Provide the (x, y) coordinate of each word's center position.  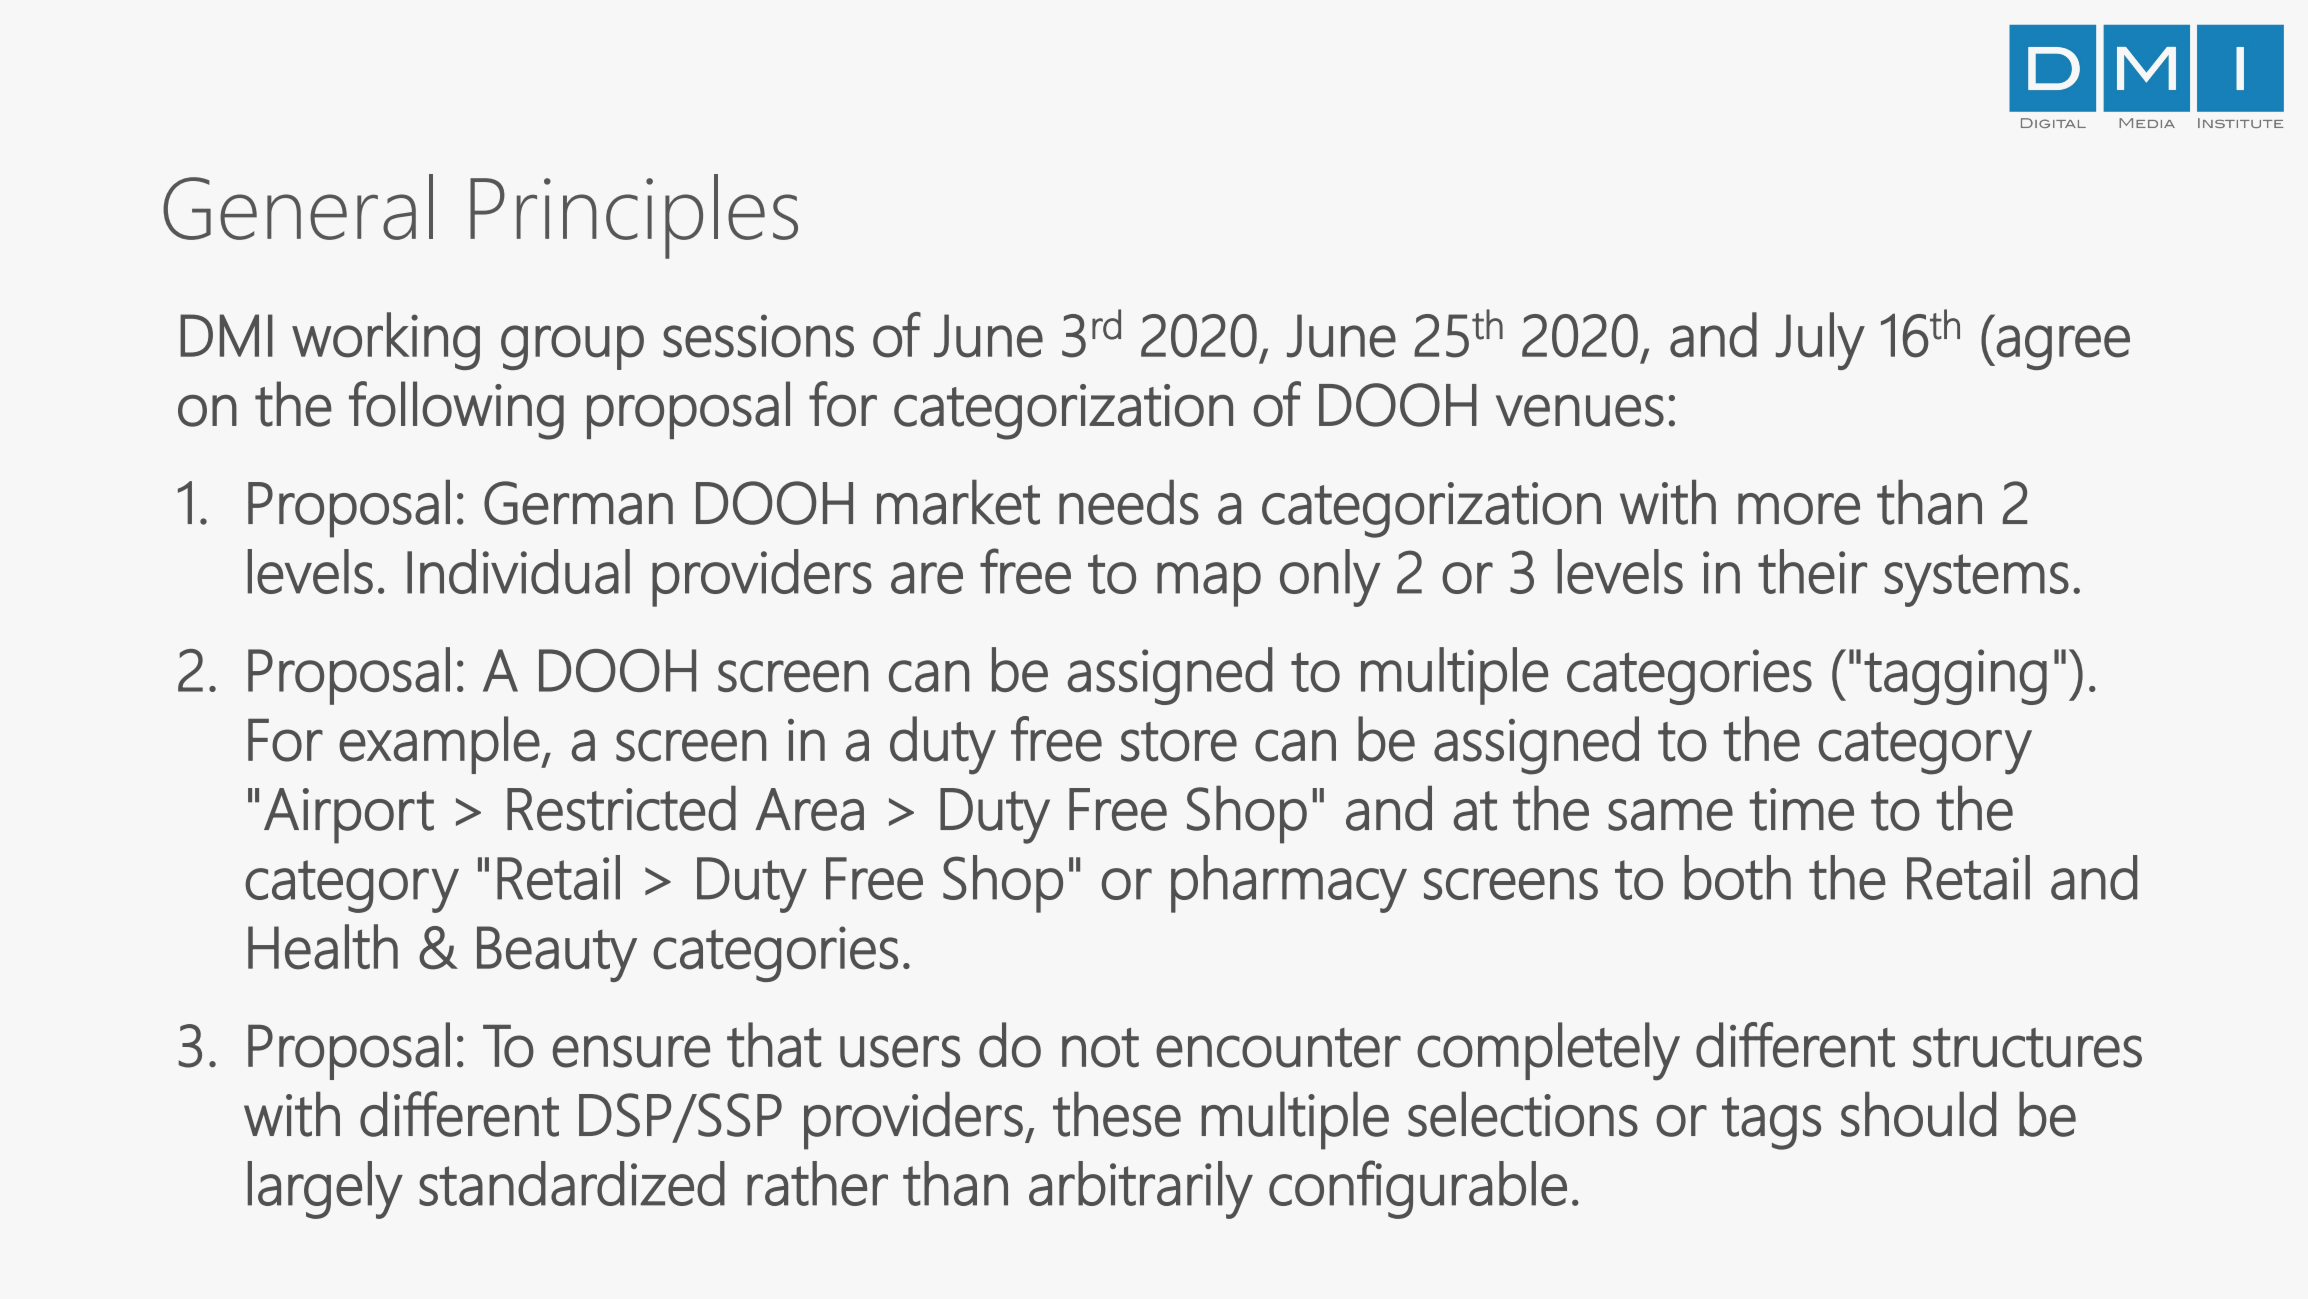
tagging (1955, 677)
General (298, 207)
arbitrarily (1141, 1190)
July (1820, 341)
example (439, 745)
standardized (572, 1183)
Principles (634, 216)
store (1179, 742)
